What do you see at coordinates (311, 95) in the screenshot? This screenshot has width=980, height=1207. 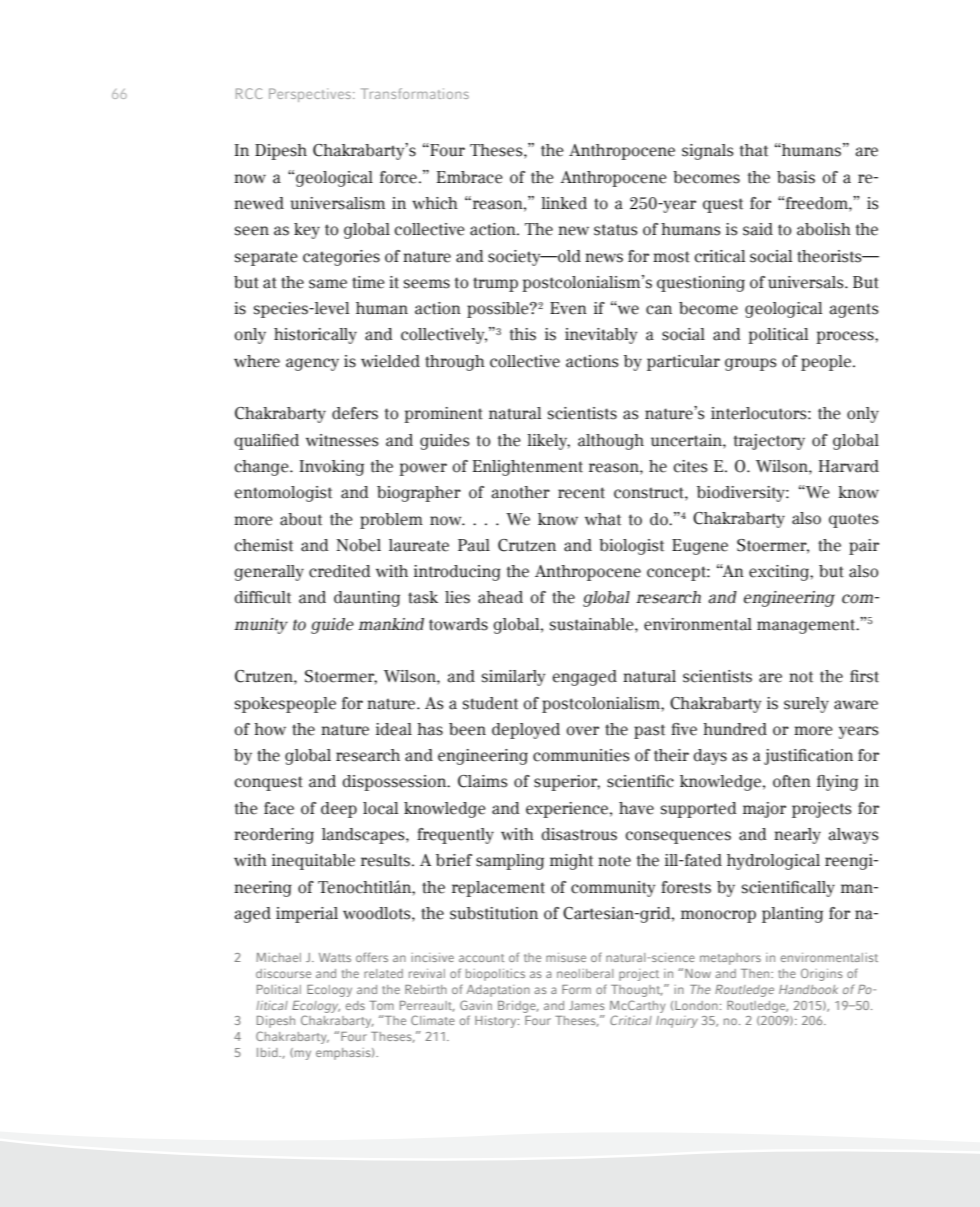 I see `Perspectives` at bounding box center [311, 95].
